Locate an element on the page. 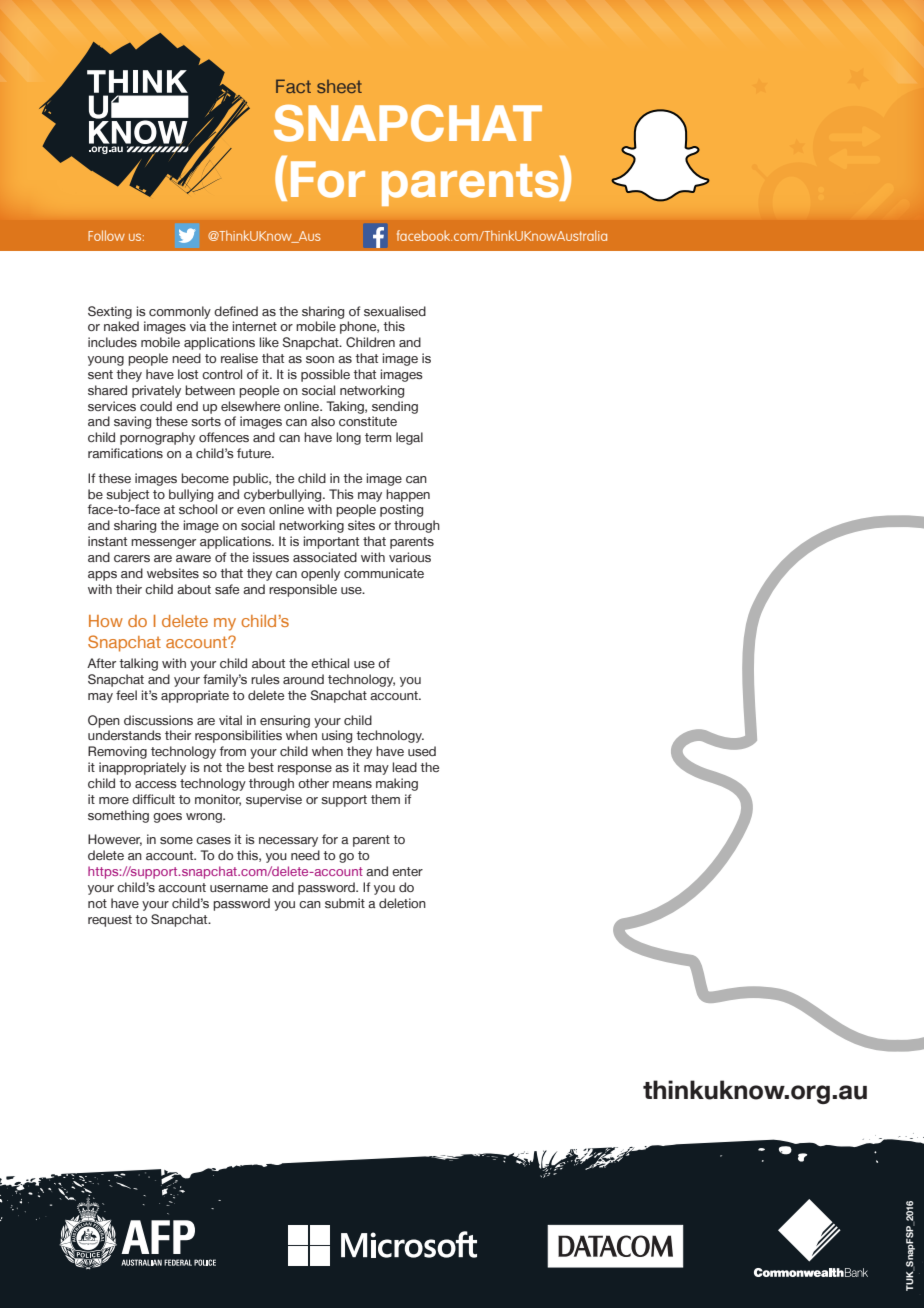 This document has height=1308, width=924. Fact is located at coordinates (293, 86).
